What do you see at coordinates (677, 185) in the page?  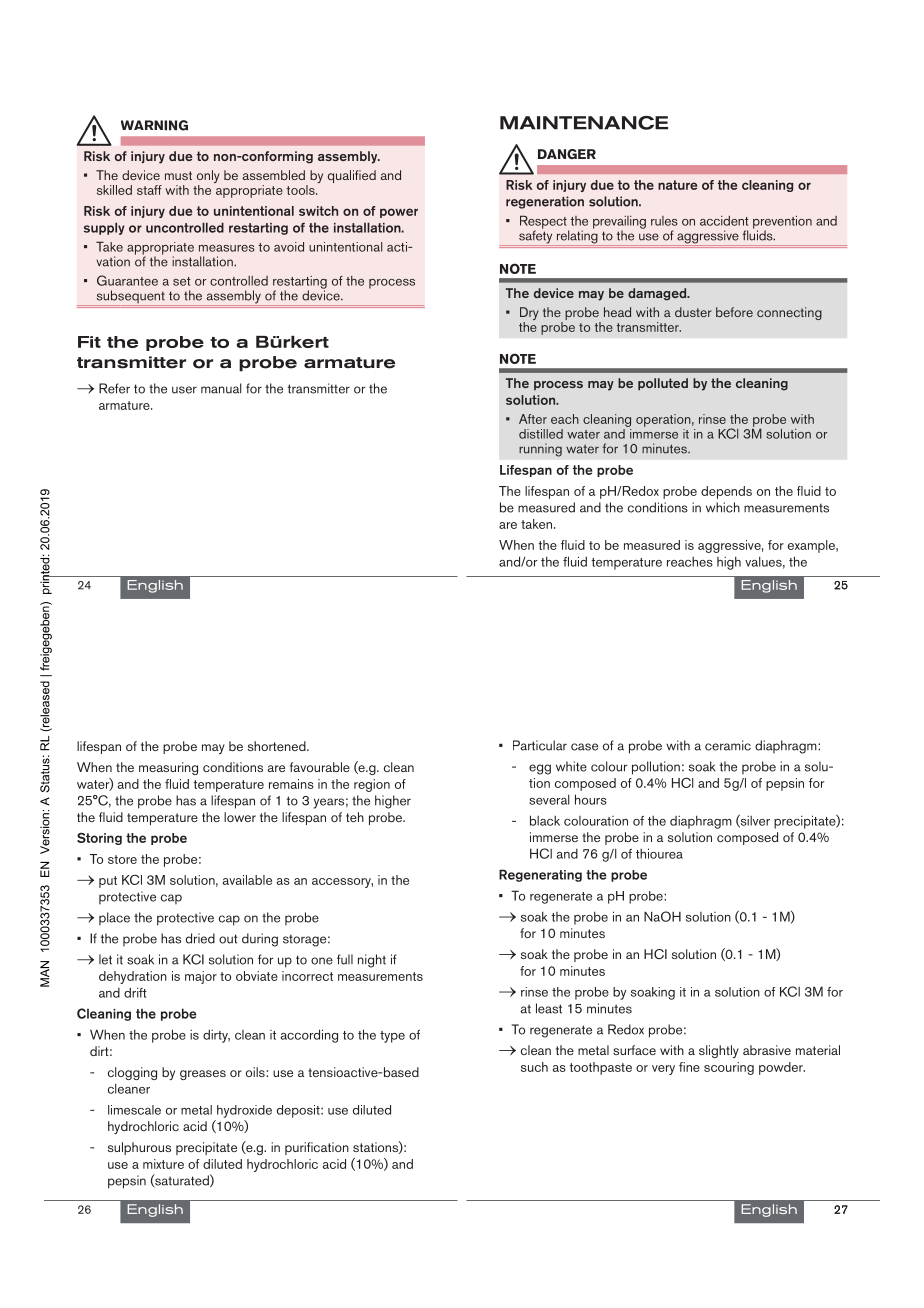 I see `nature` at bounding box center [677, 185].
